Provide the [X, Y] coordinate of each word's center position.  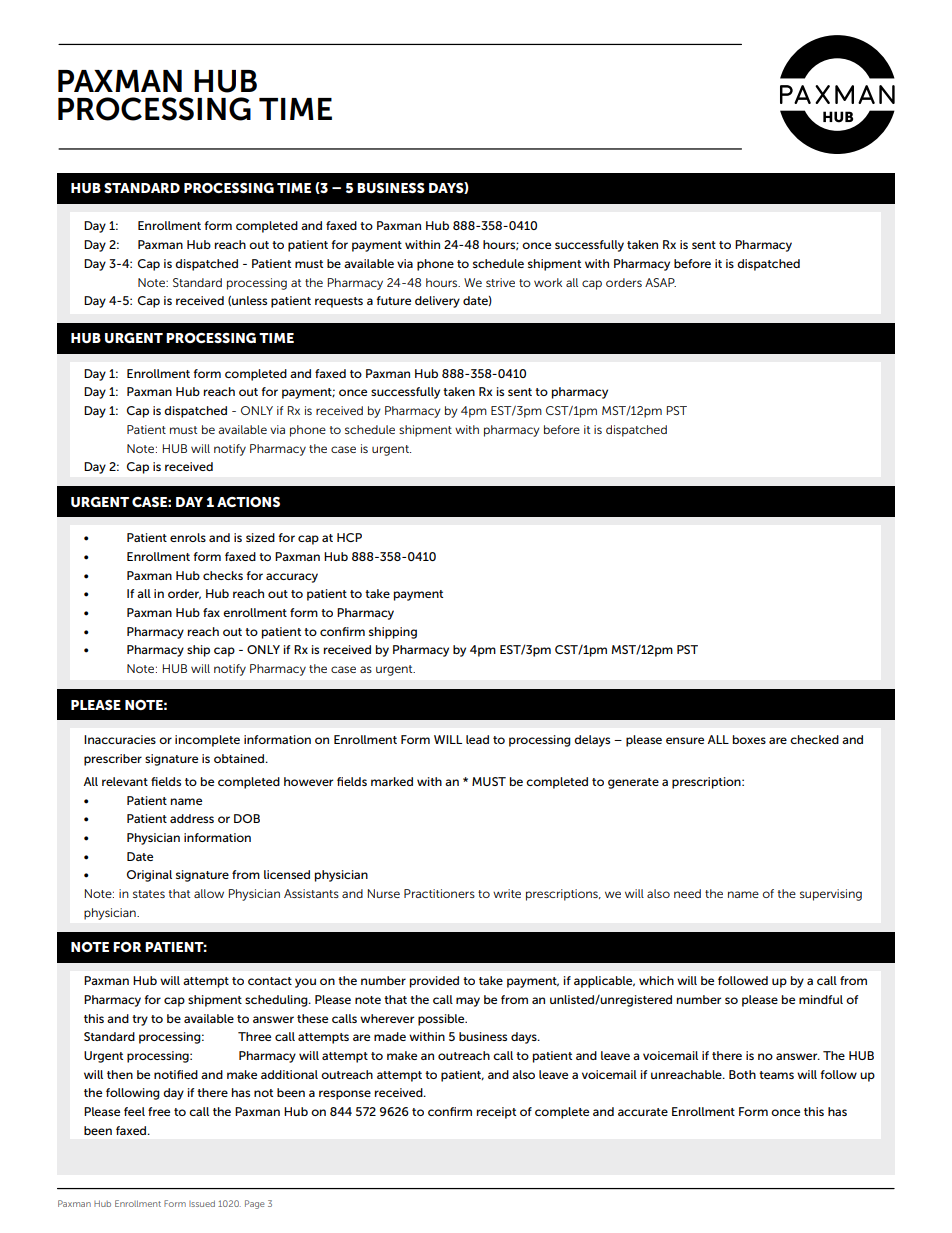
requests [339, 302]
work [548, 282]
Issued [202, 1203]
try [140, 1020]
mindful [821, 999]
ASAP [660, 282]
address [192, 818]
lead [477, 739]
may [468, 1002]
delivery [437, 302]
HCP [349, 537]
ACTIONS [248, 502]
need [687, 893]
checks [223, 575]
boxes [749, 739]
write [507, 893]
